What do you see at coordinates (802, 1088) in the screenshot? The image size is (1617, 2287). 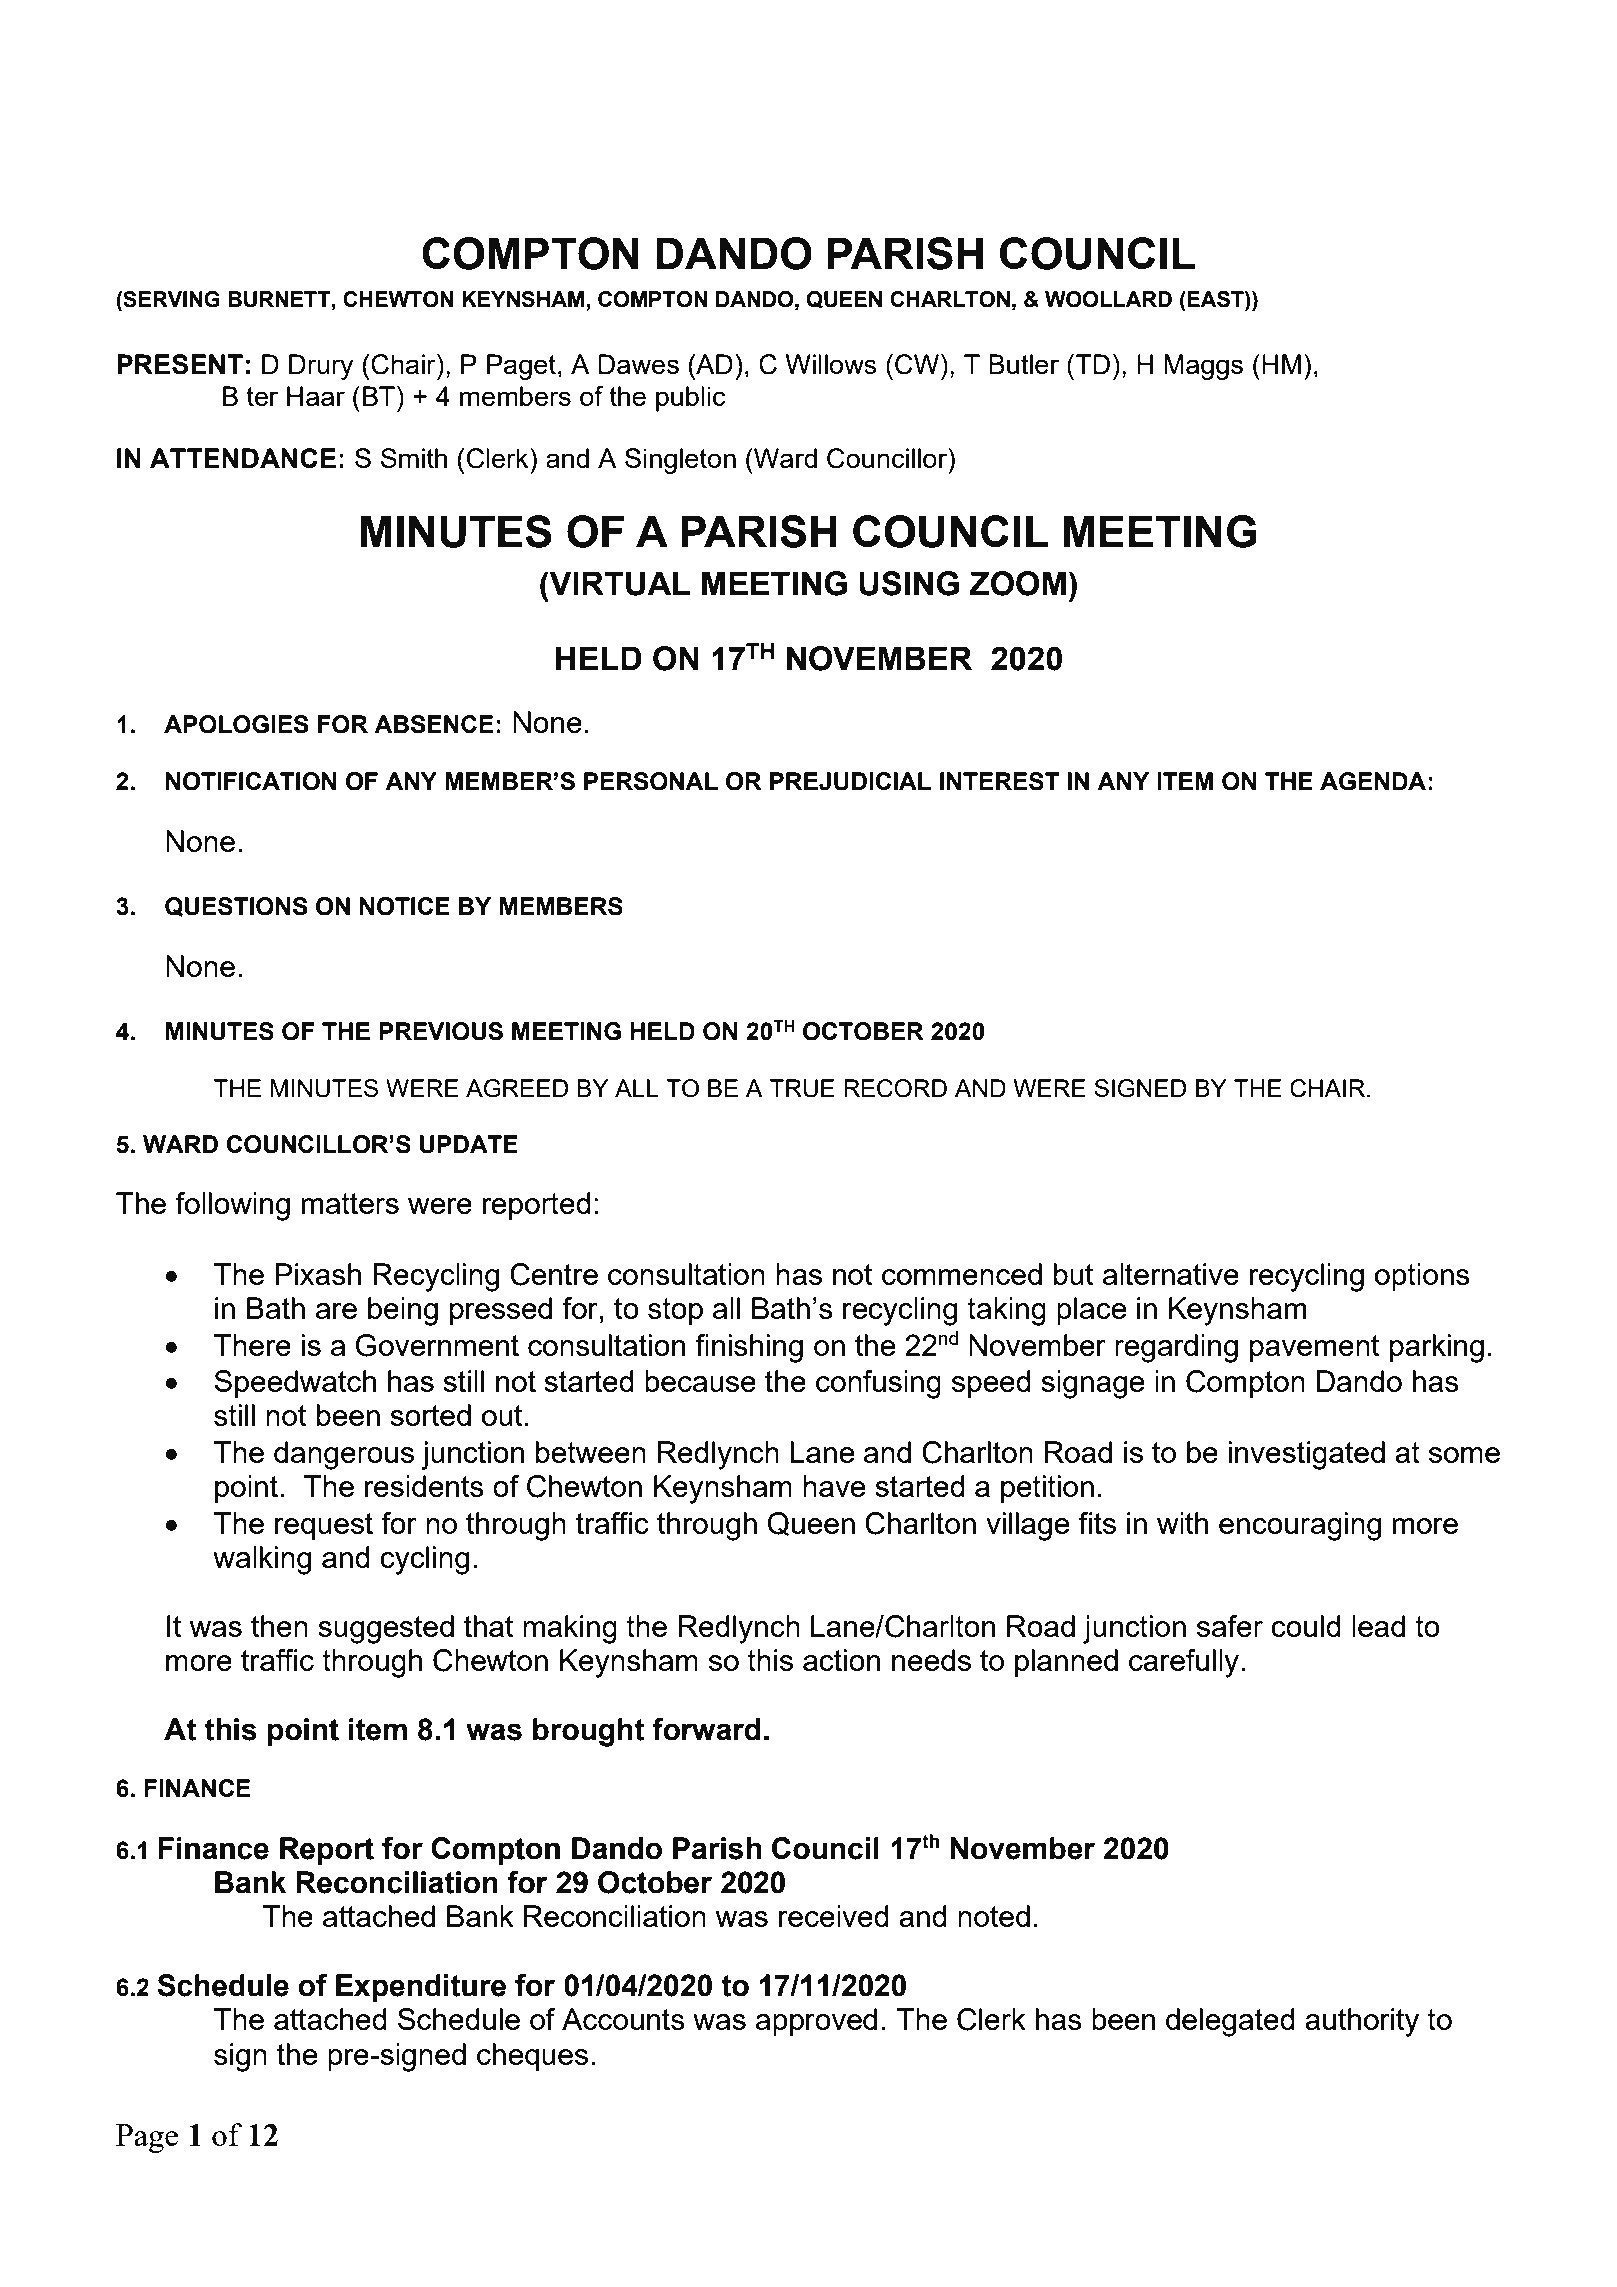 I see `TRUE` at bounding box center [802, 1088].
